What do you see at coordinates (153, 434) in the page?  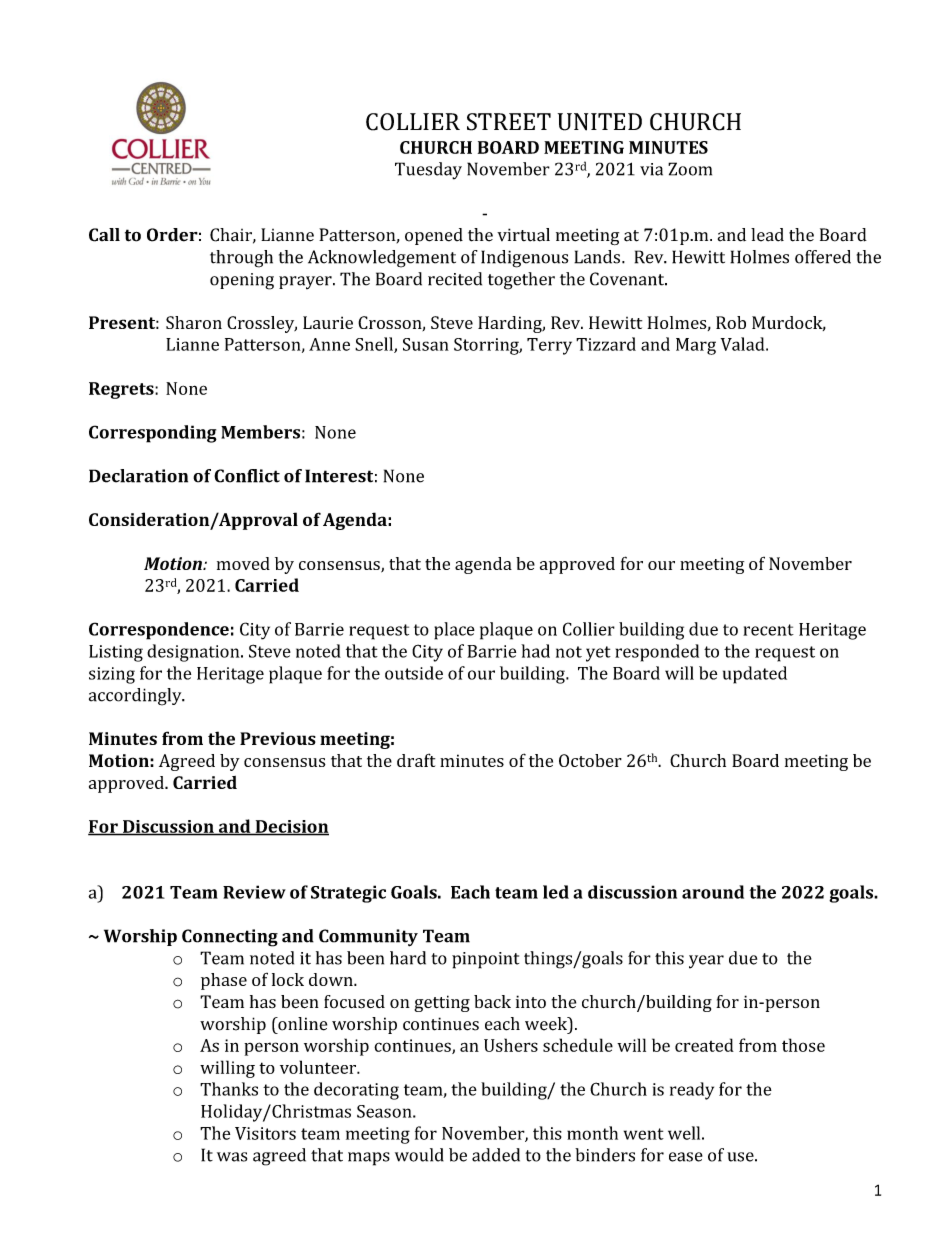 I see `Corresponding` at bounding box center [153, 434].
